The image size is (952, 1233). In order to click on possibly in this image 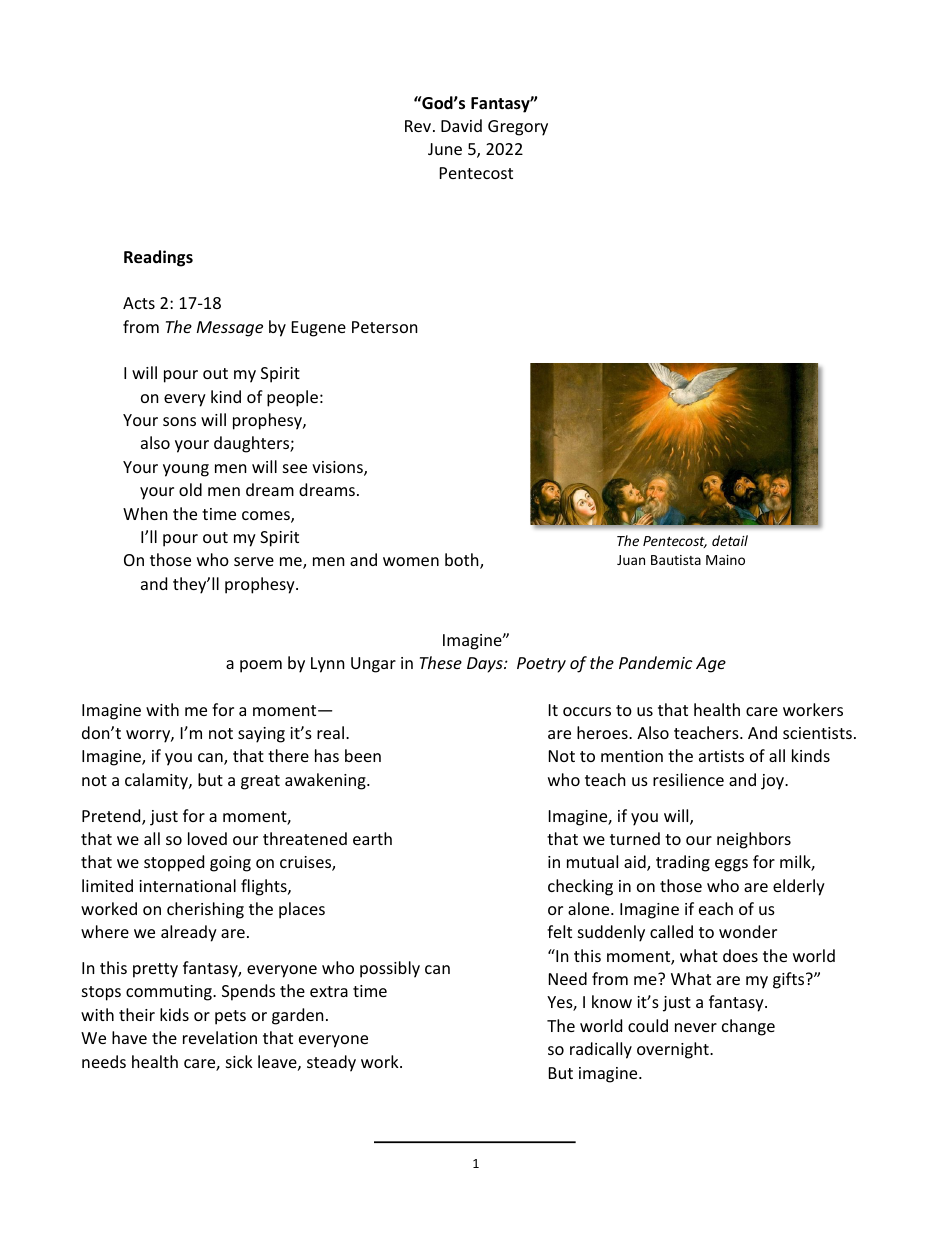, I will do `click(390, 969)`.
